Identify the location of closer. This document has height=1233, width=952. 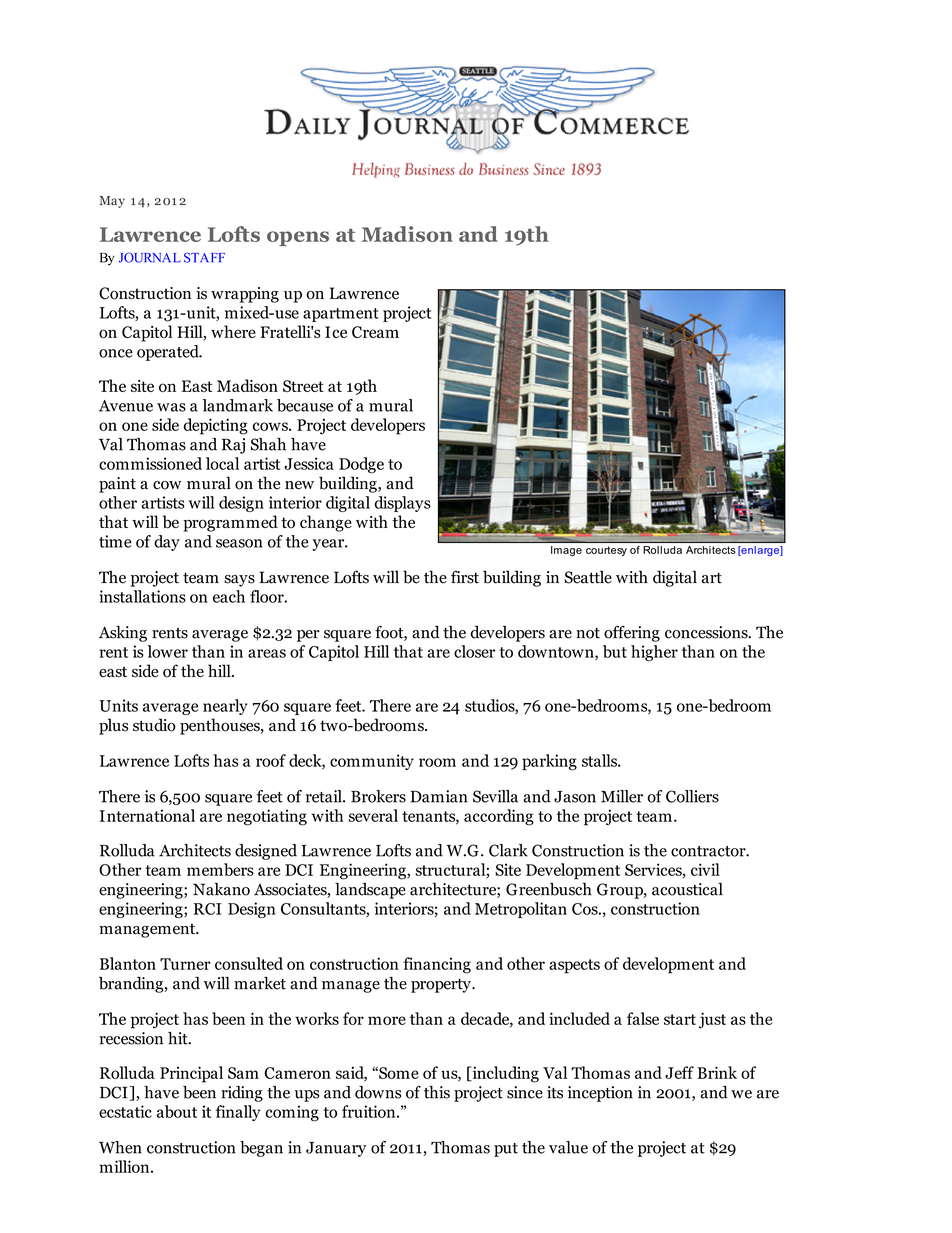
(474, 651).
